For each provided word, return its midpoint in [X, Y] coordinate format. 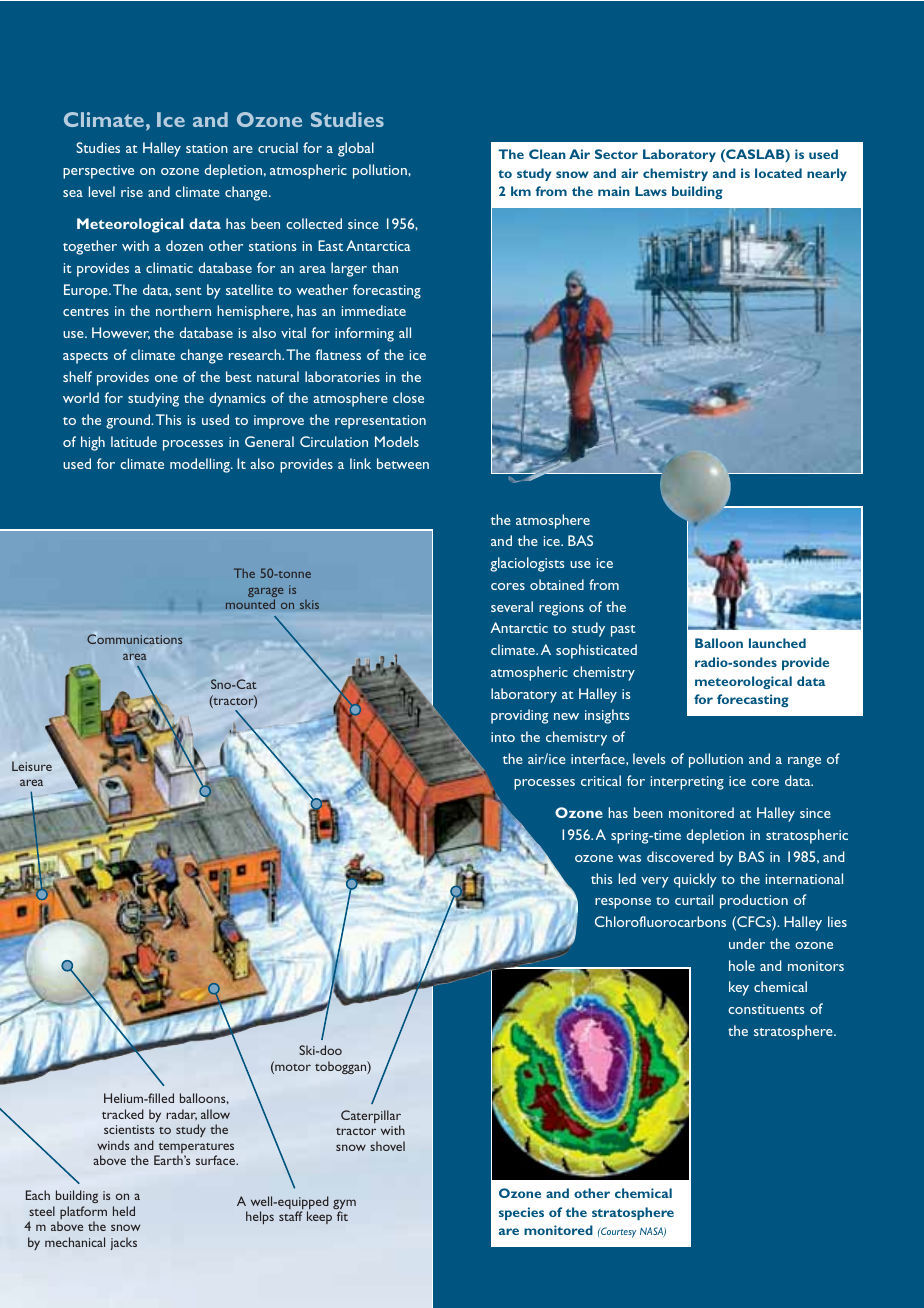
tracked [123, 1114]
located [778, 173]
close [408, 397]
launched [777, 643]
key [739, 988]
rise [132, 192]
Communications [134, 638]
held [124, 1211]
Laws [651, 191]
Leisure [32, 766]
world [81, 397]
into [503, 737]
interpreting [687, 783]
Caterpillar [371, 1118]
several [512, 606]
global [356, 149]
